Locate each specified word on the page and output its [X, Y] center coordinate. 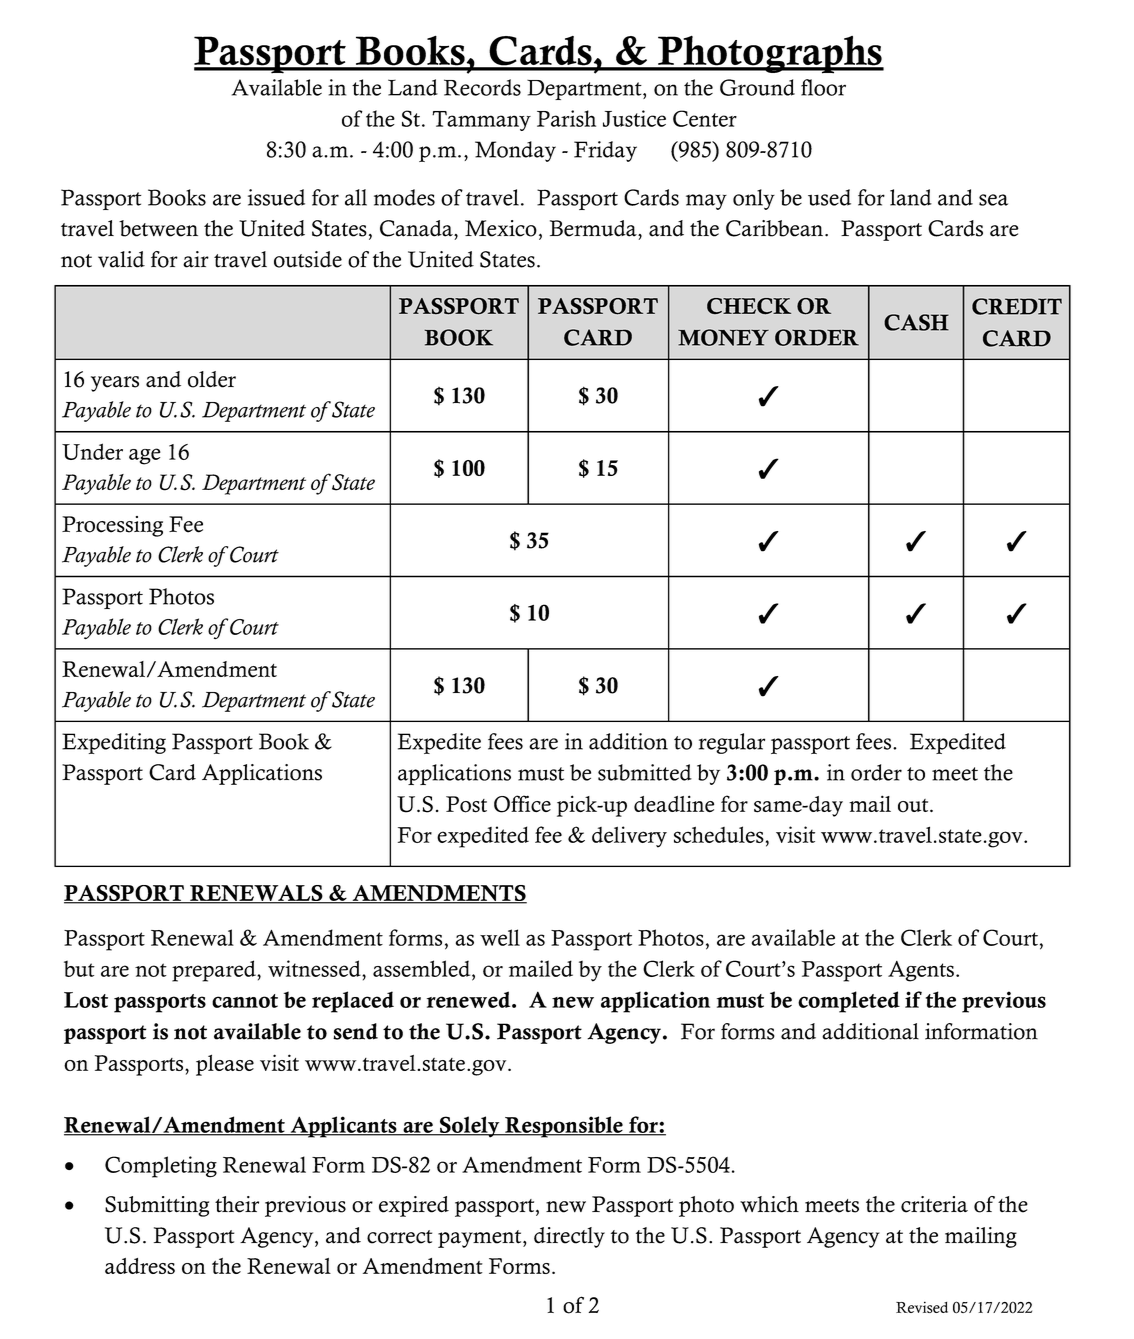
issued [276, 197]
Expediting [114, 743]
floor [823, 87]
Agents [921, 971]
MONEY [723, 337]
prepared [215, 971]
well [500, 937]
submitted [645, 772]
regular [732, 743]
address [140, 1266]
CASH [916, 322]
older [212, 379]
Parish [566, 118]
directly [569, 1237]
